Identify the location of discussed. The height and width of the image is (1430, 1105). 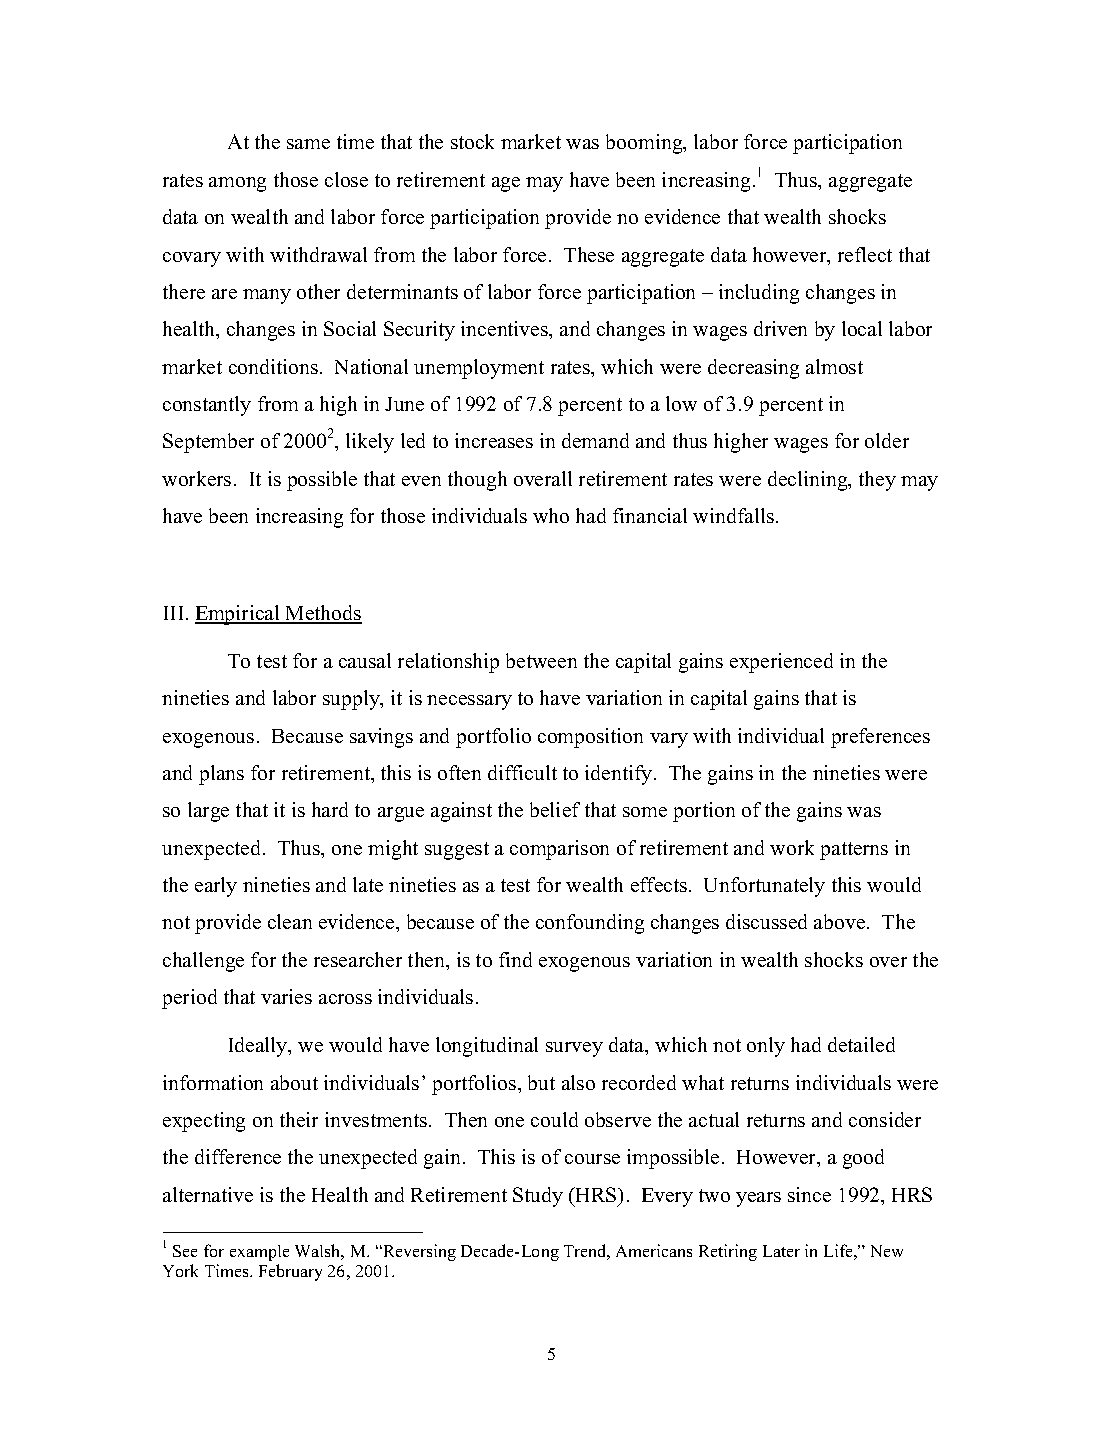
(766, 921).
